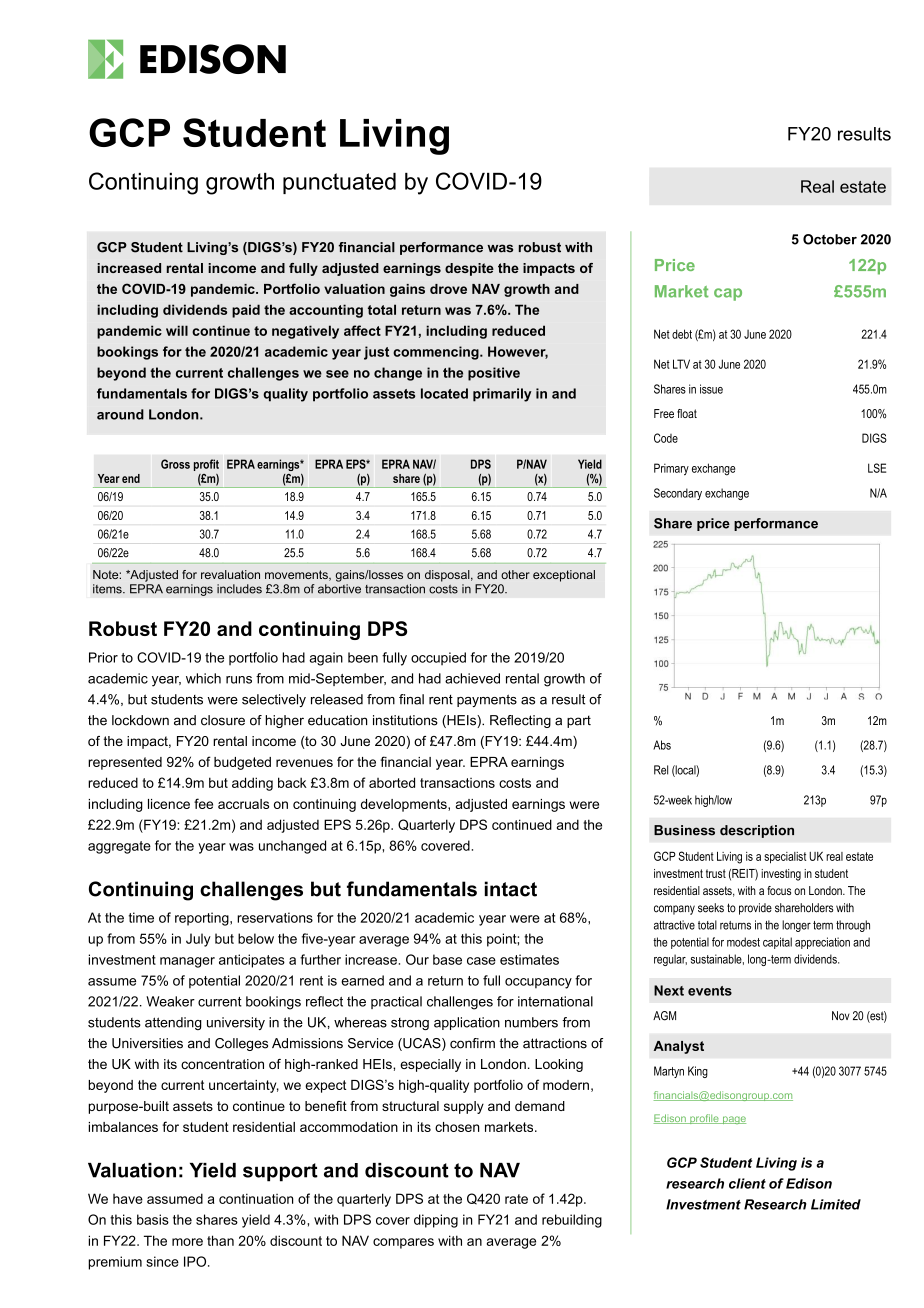 This screenshot has width=924, height=1308. I want to click on payments, so click(487, 700).
